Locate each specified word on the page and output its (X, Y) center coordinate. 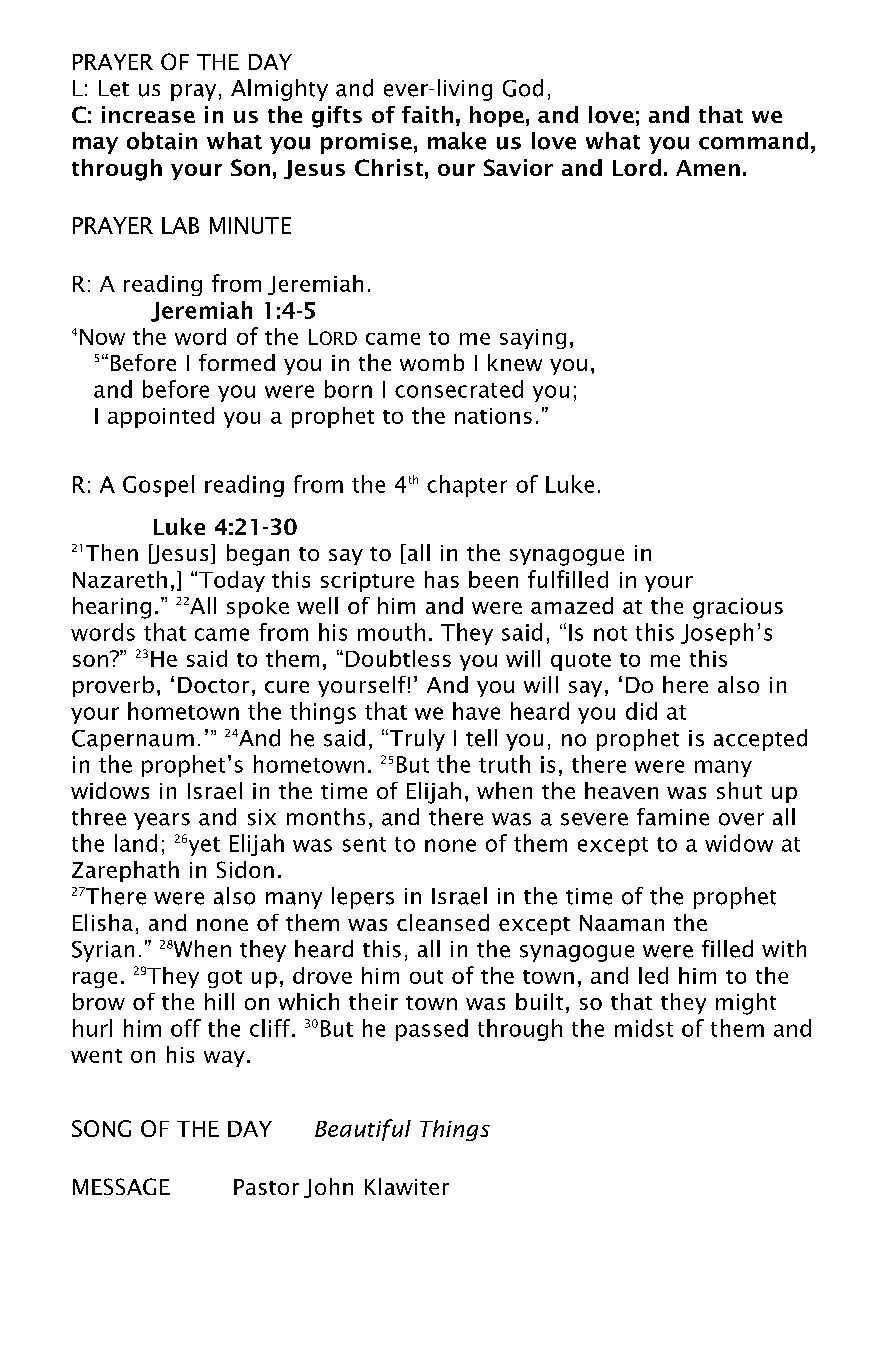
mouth (391, 632)
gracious (738, 608)
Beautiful (363, 1130)
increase (148, 114)
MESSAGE (121, 1186)
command (753, 141)
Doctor (213, 685)
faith (427, 114)
